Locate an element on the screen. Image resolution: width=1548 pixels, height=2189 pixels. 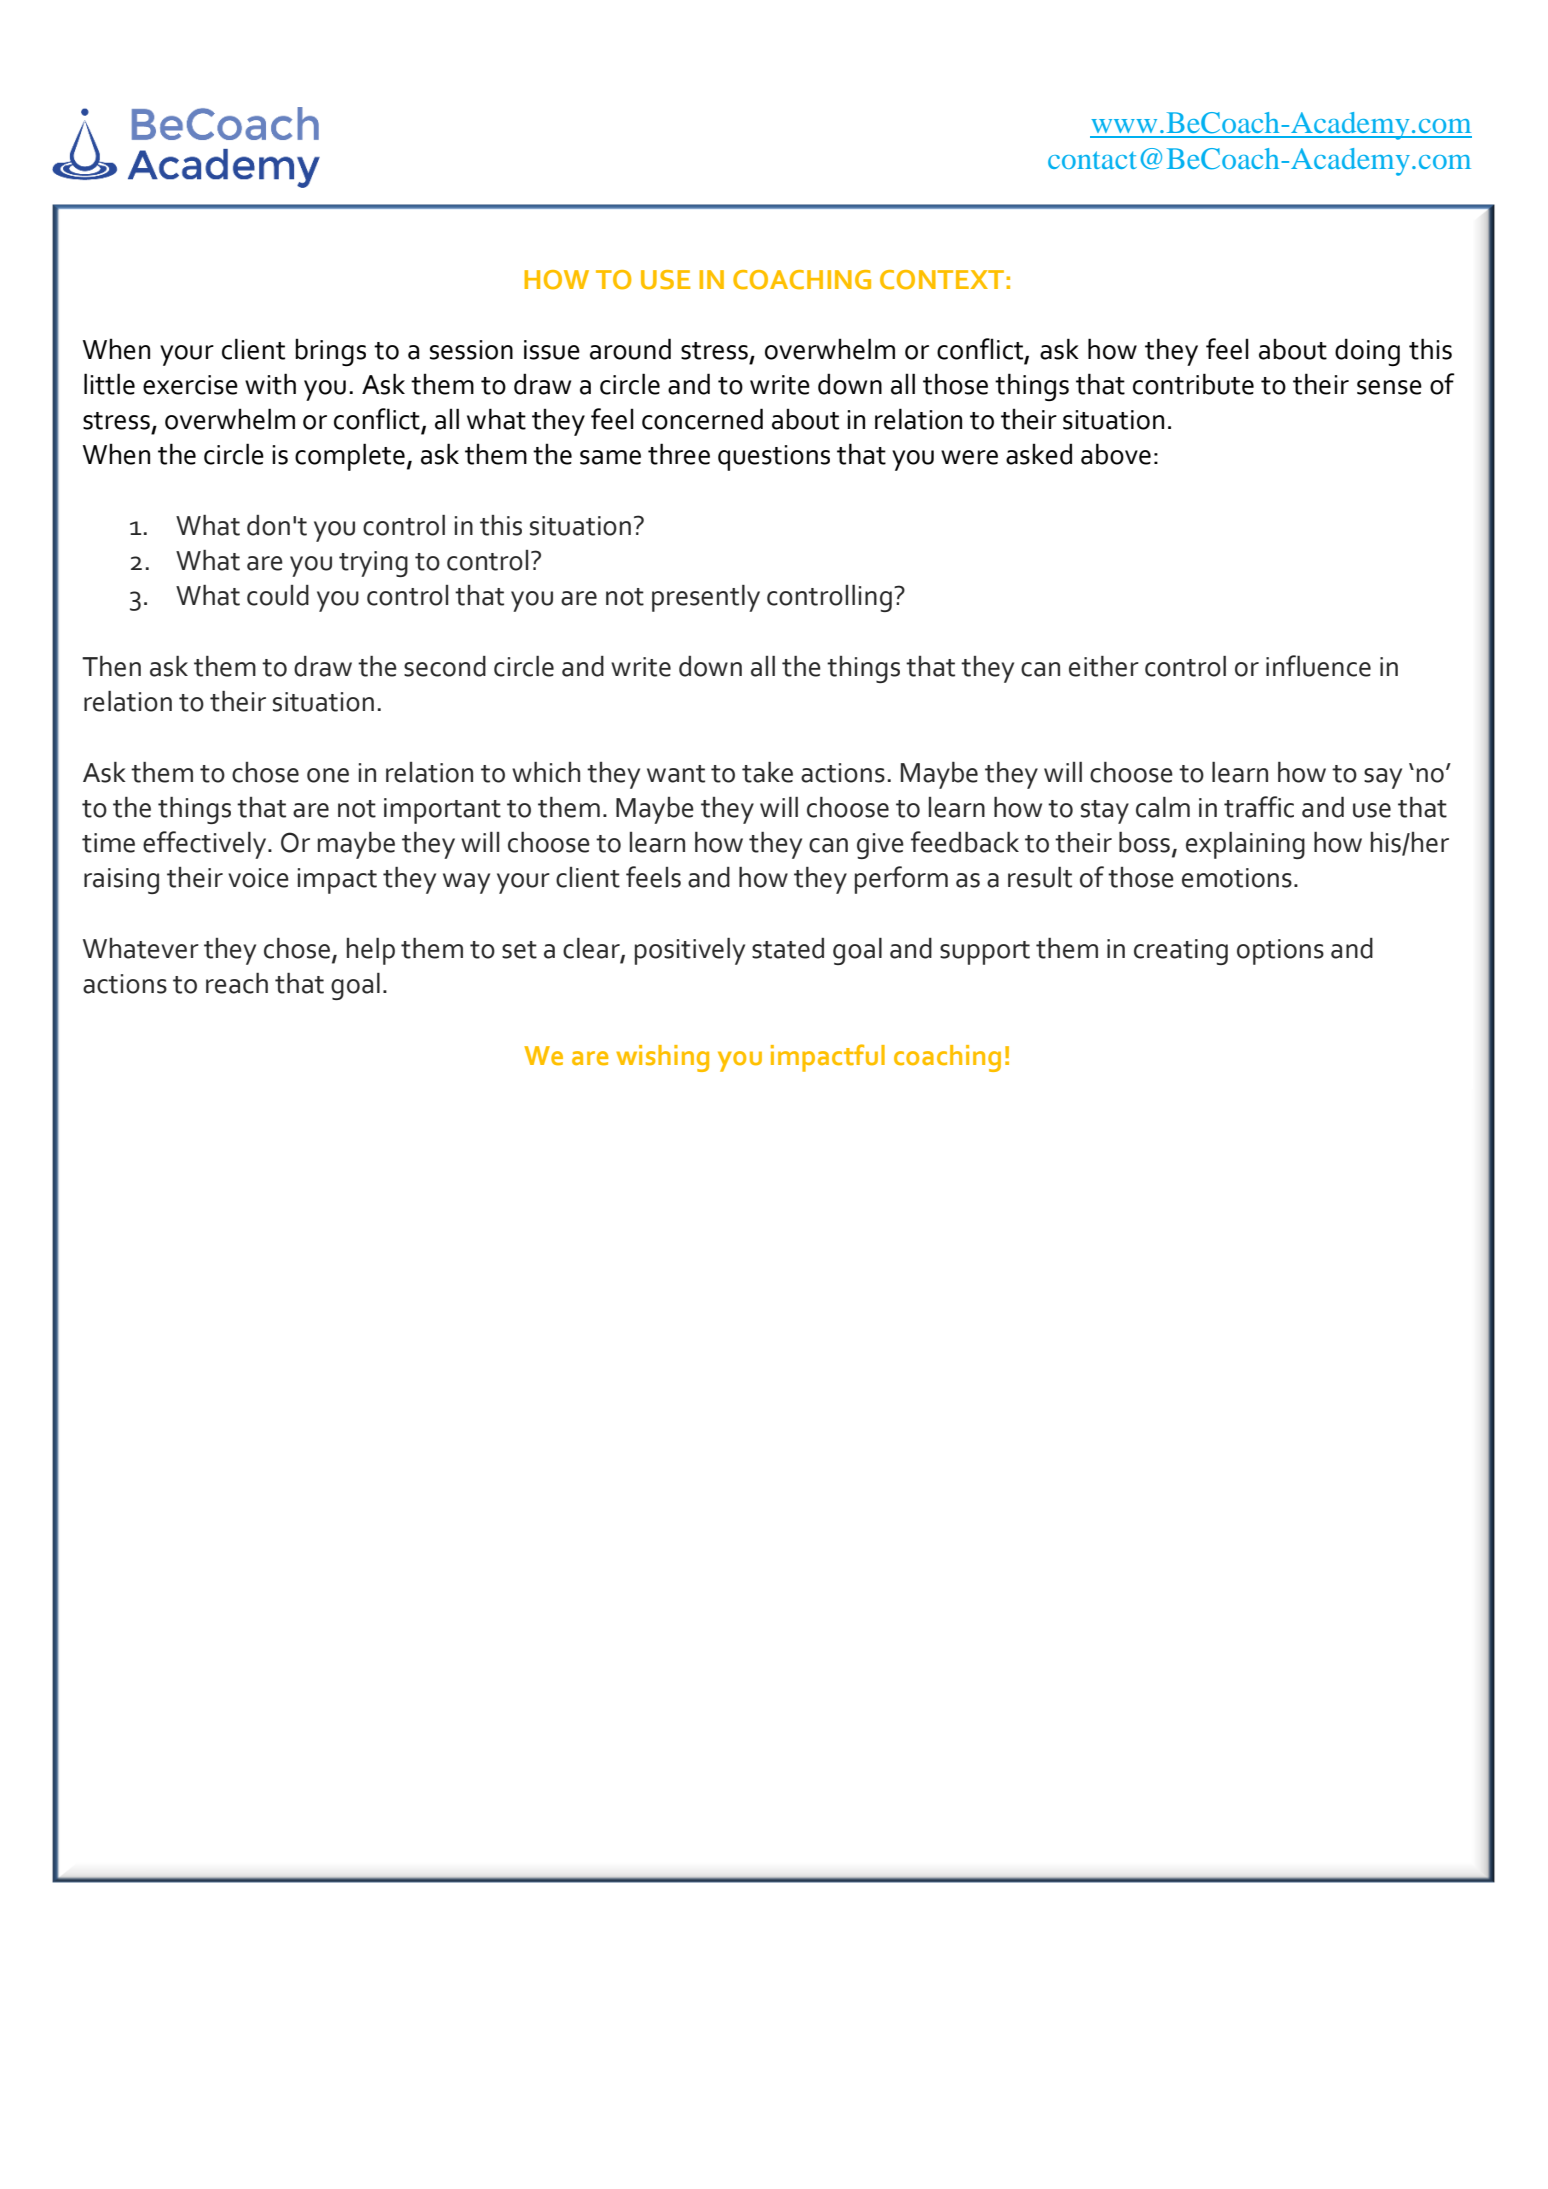
around is located at coordinates (630, 349).
